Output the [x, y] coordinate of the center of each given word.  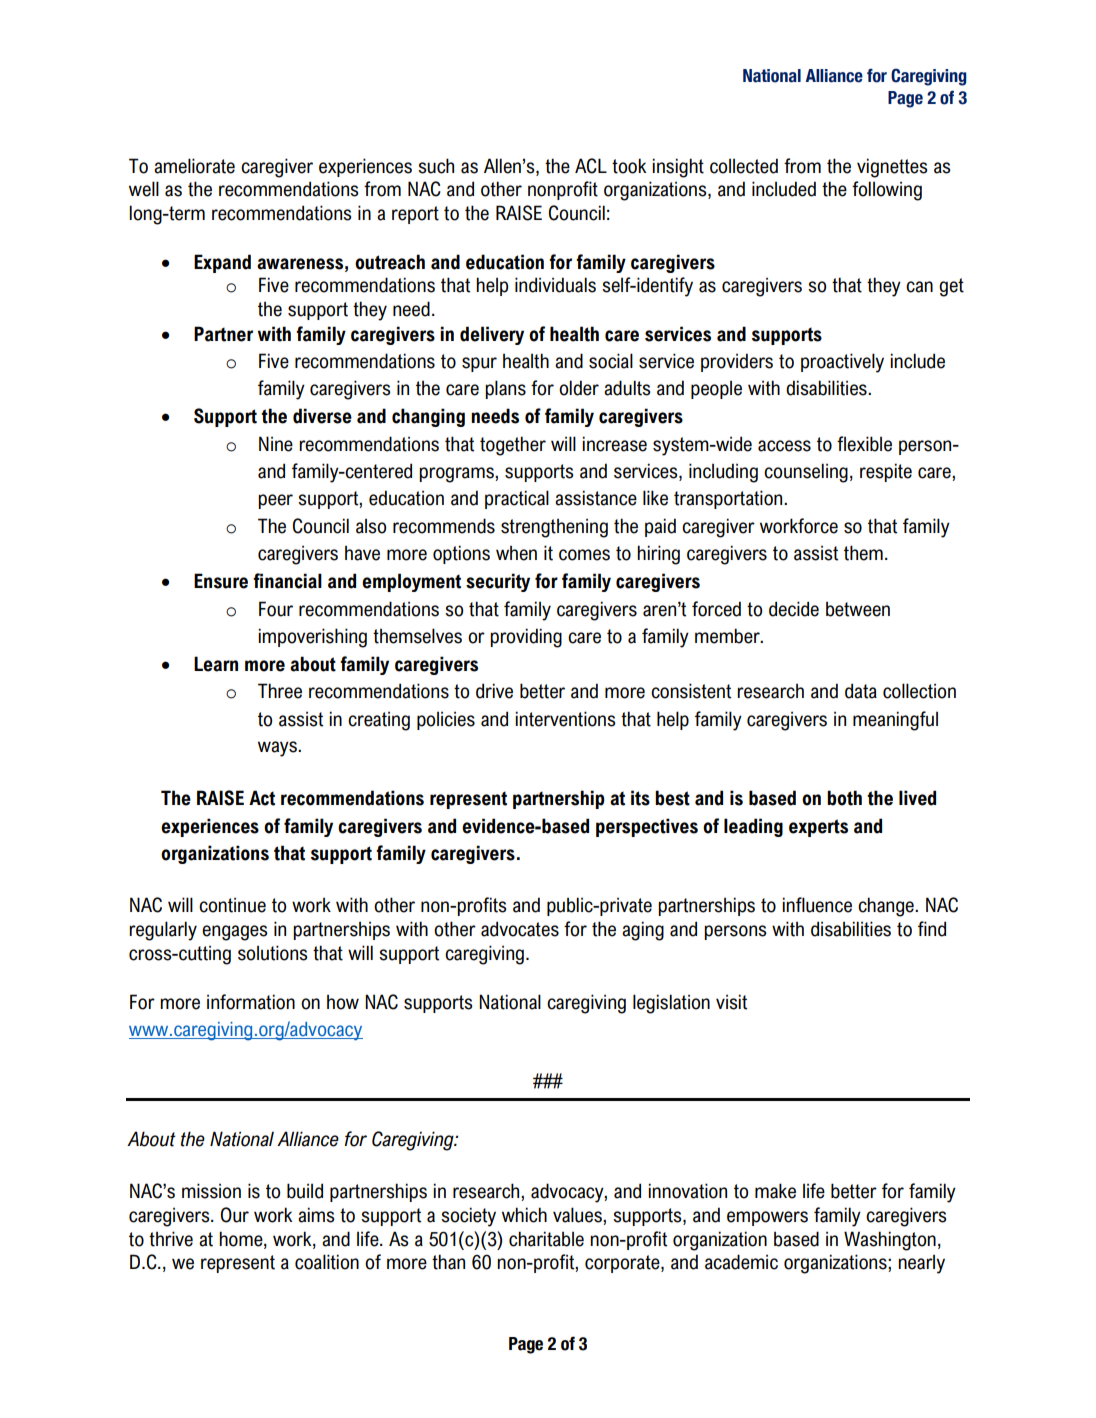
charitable [546, 1239]
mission [211, 1191]
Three [280, 691]
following [887, 191]
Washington [890, 1241]
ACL [591, 166]
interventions [565, 719]
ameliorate [194, 166]
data [861, 691]
